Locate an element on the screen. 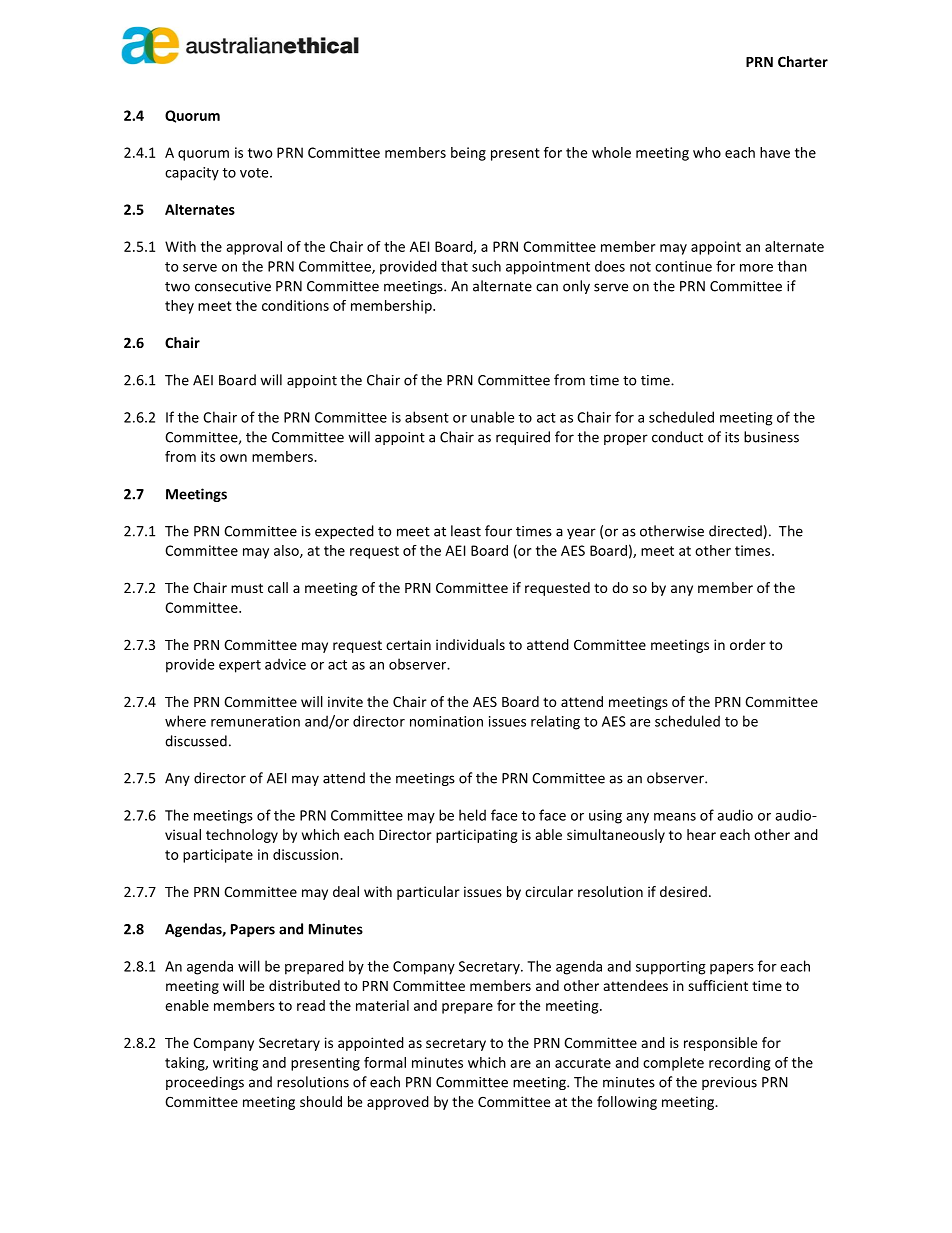 The width and height of the screenshot is (952, 1233). Charter is located at coordinates (803, 61).
